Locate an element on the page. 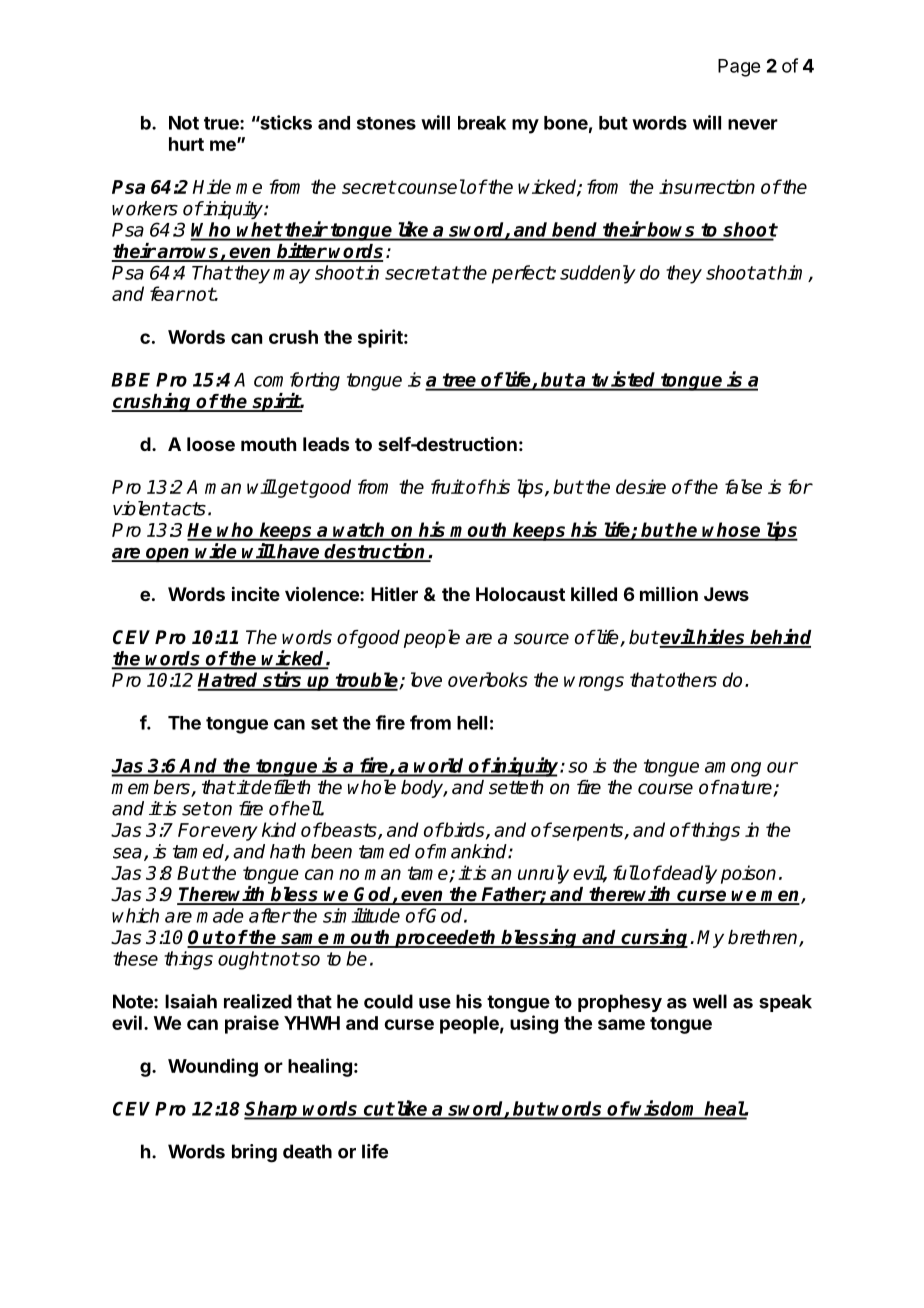  Page is located at coordinates (739, 68).
